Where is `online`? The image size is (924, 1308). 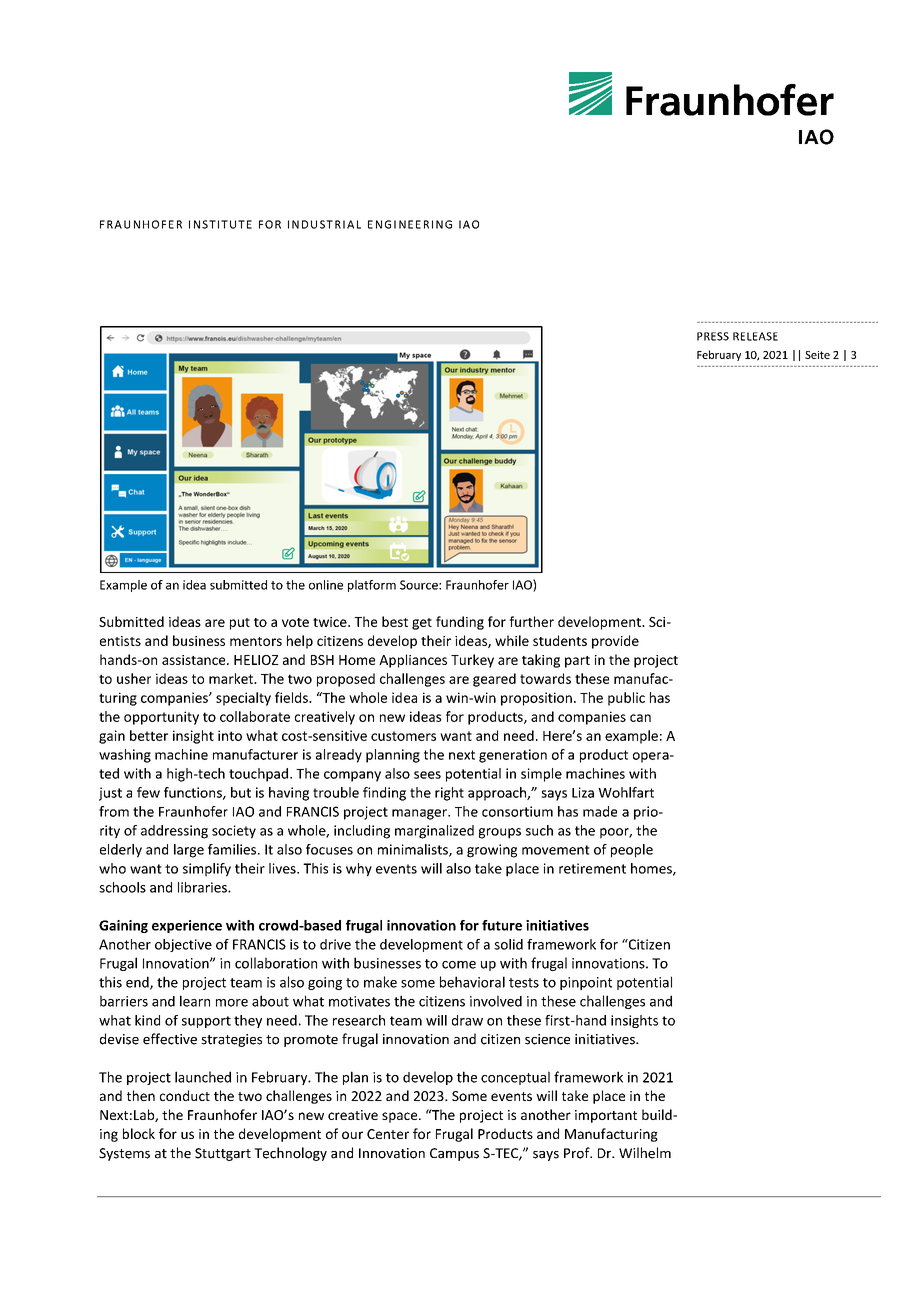 online is located at coordinates (326, 585).
